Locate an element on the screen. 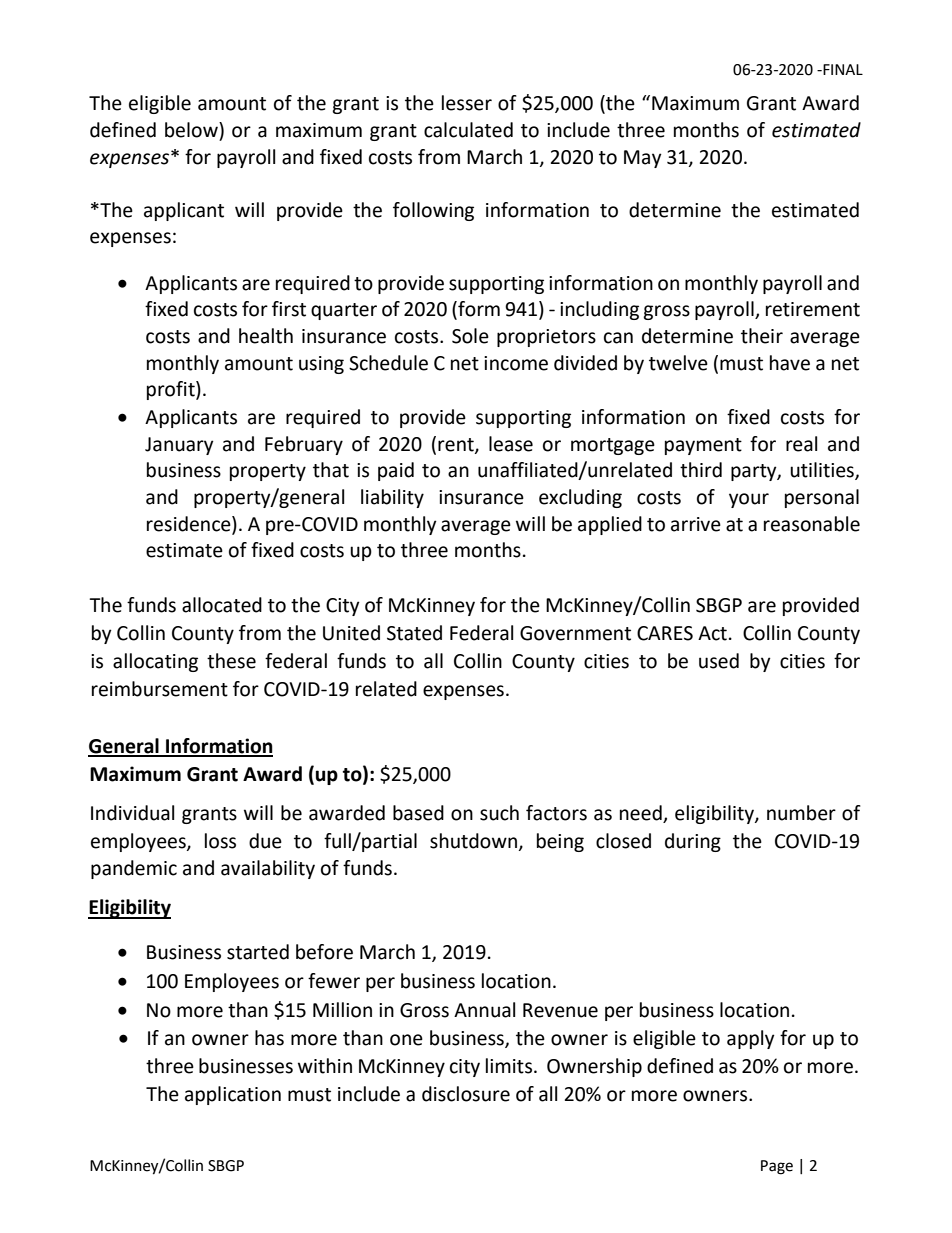 The width and height of the screenshot is (952, 1233). such is located at coordinates (499, 813).
